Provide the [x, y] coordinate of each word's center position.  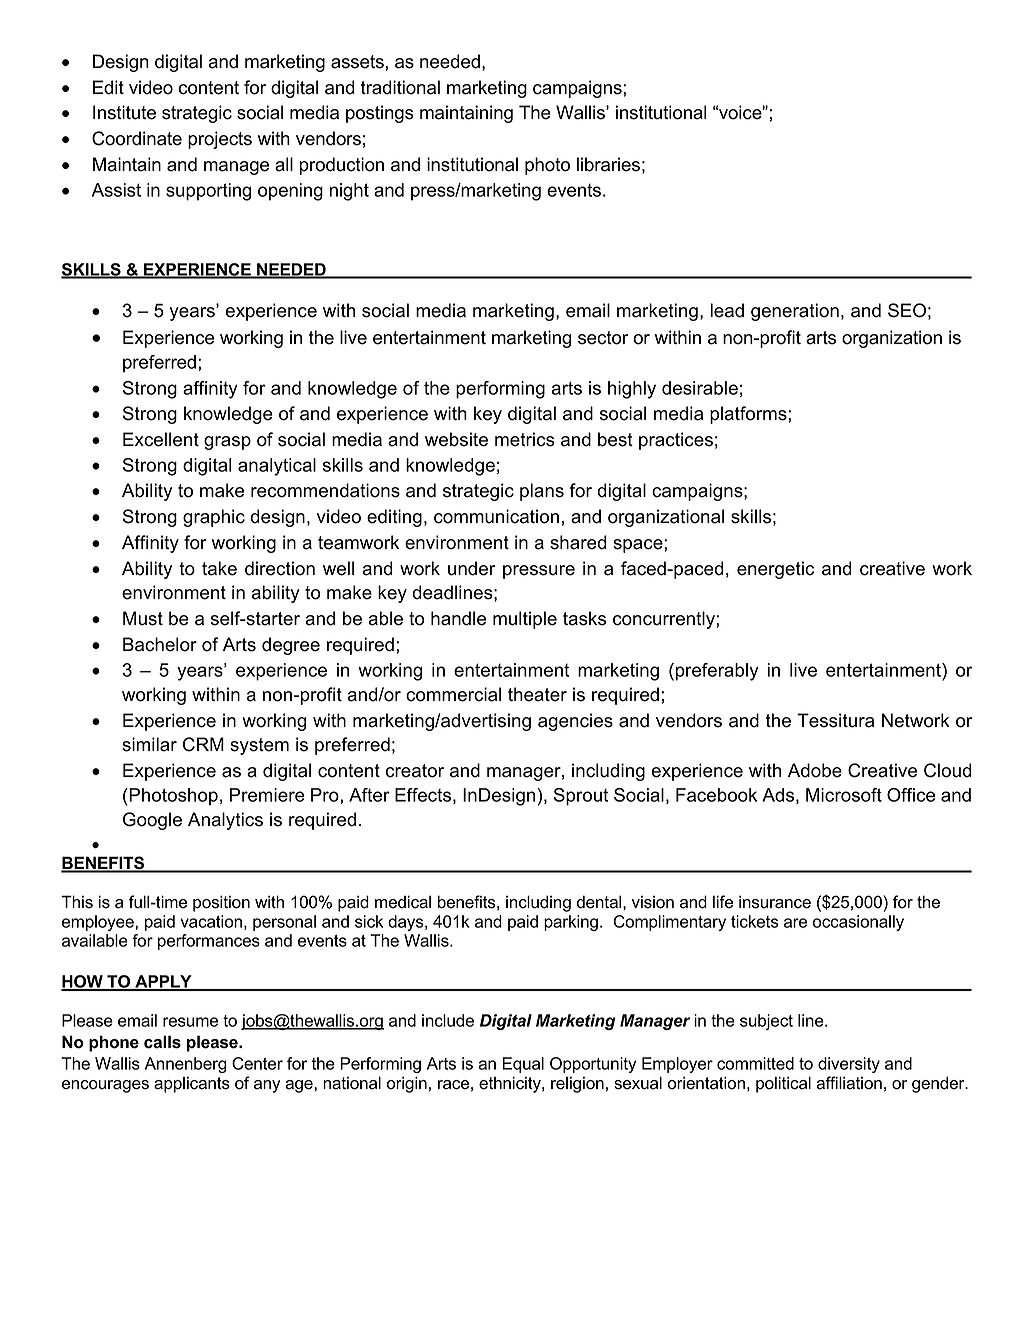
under [471, 568]
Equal [523, 1065]
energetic [775, 570]
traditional [400, 87]
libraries [608, 164]
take [219, 568]
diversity [849, 1065]
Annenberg [186, 1065]
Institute [124, 112]
